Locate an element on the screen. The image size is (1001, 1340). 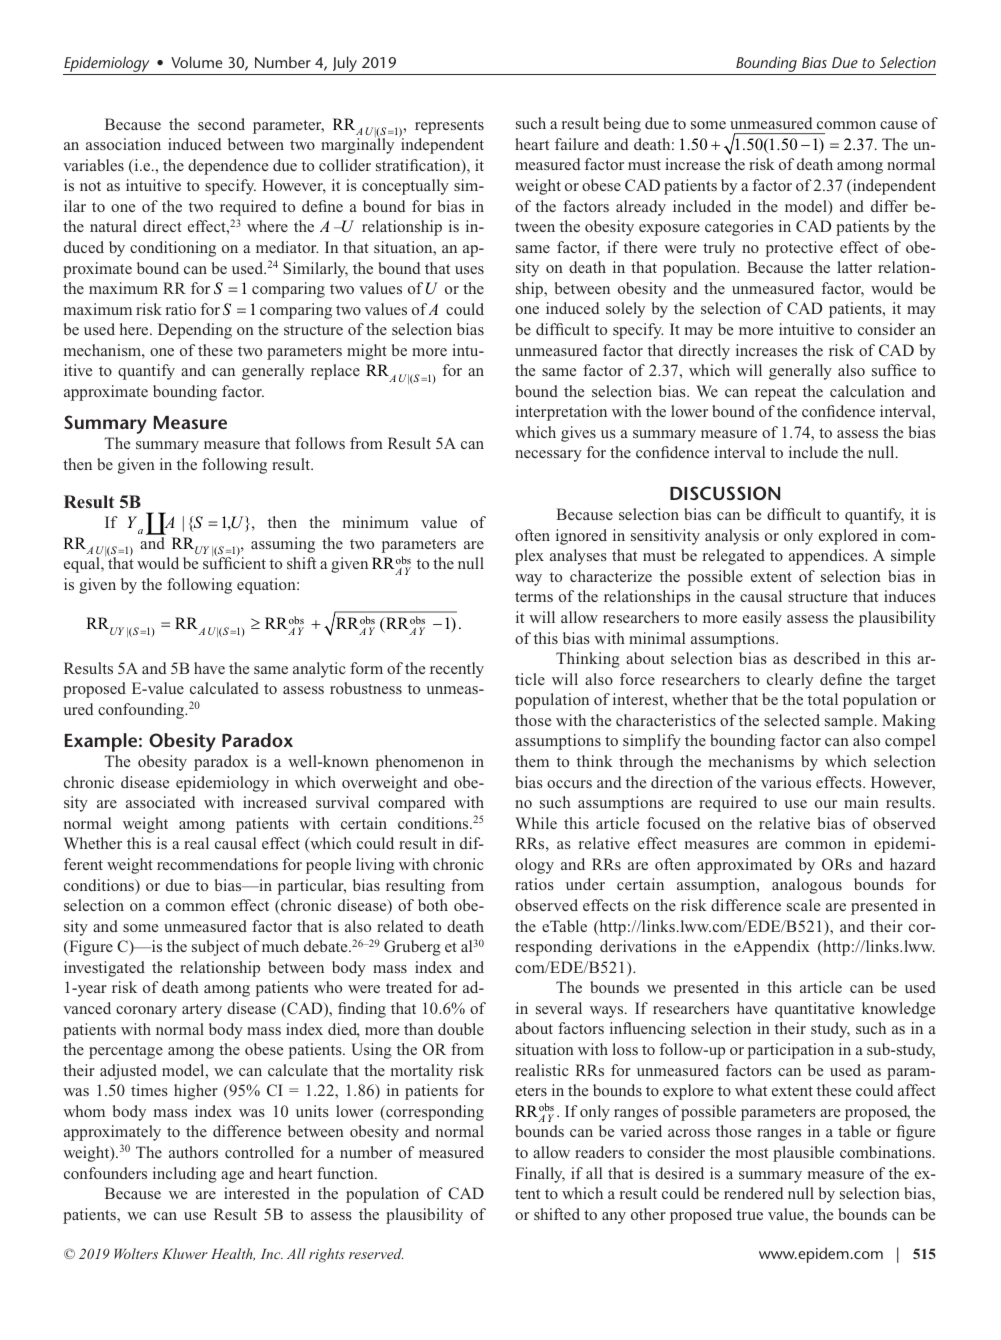
Volume is located at coordinates (196, 62).
